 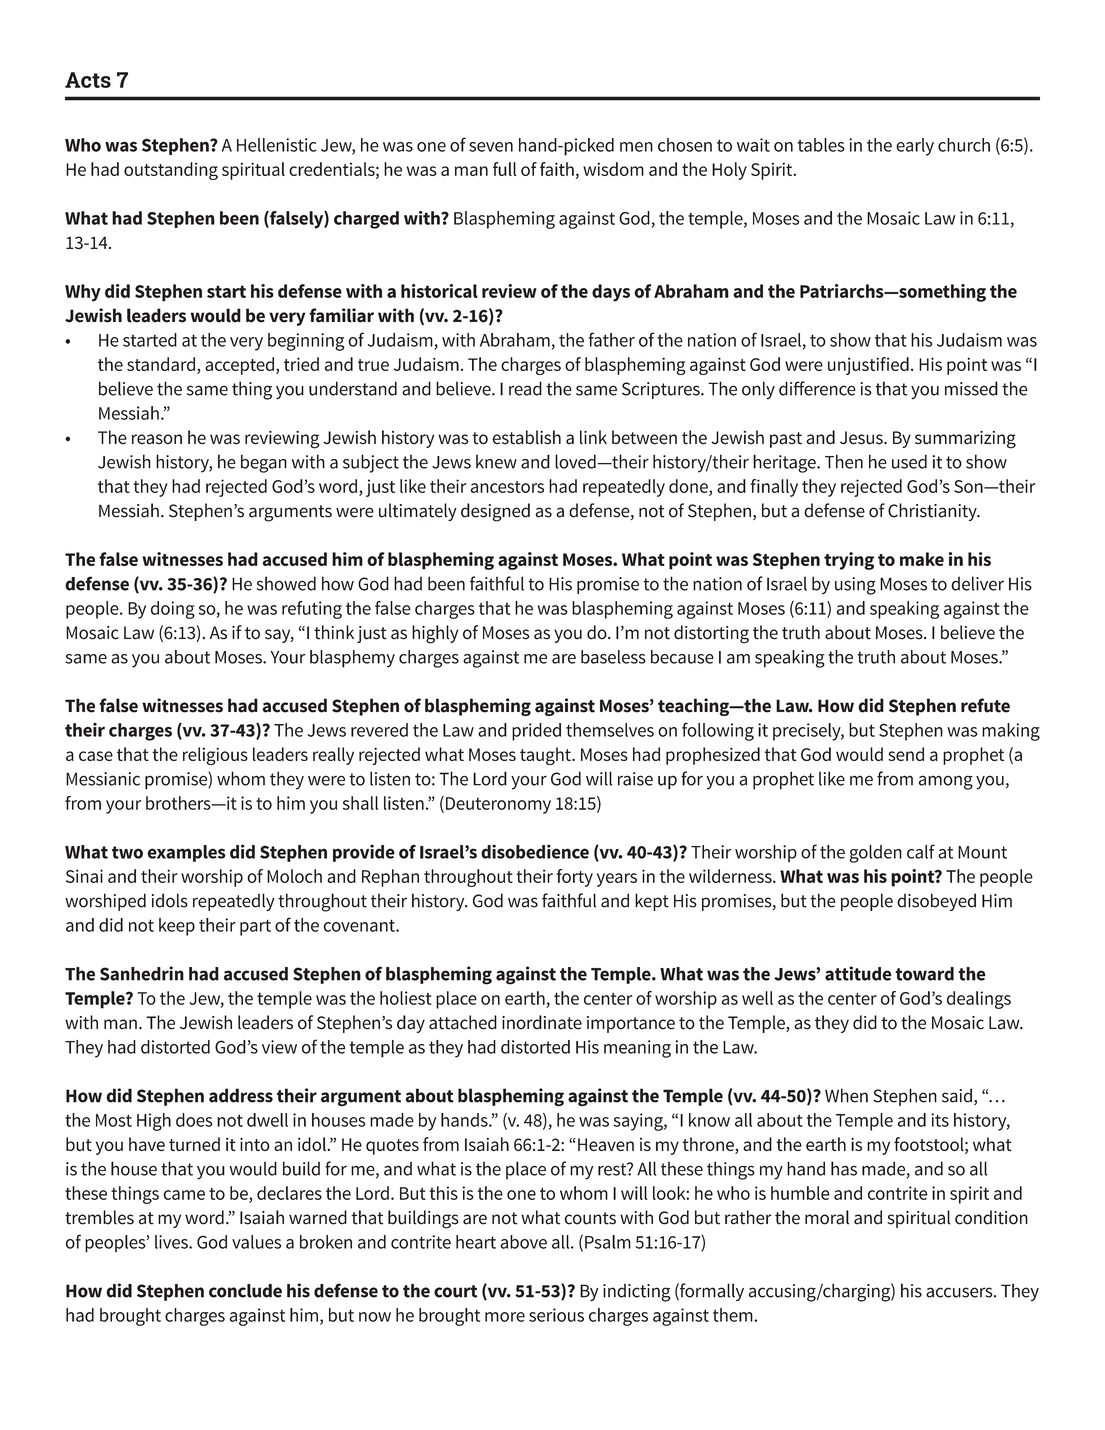 What do you see at coordinates (936, 902) in the screenshot?
I see `disobeyed` at bounding box center [936, 902].
